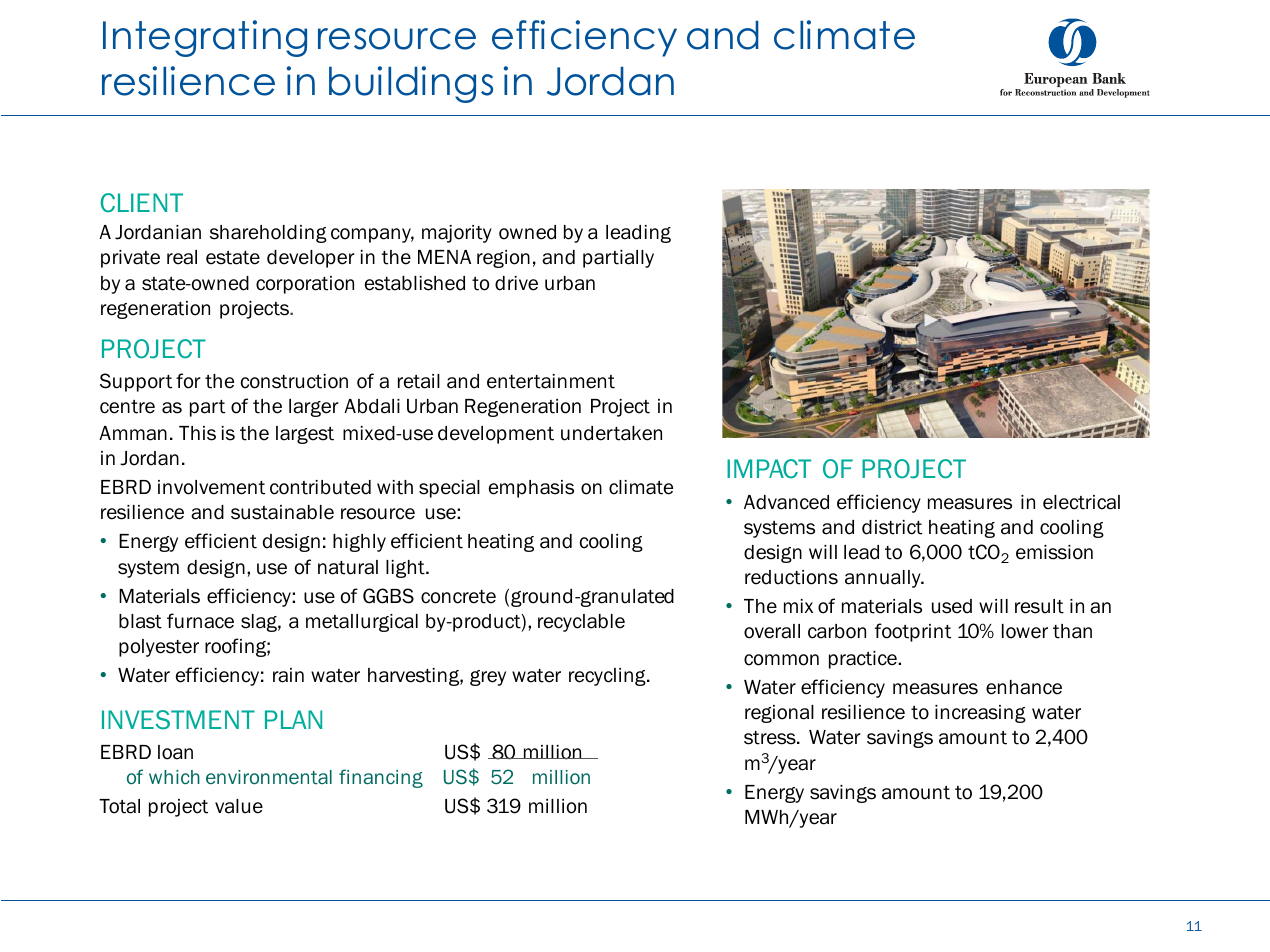  What do you see at coordinates (205, 38) in the image?
I see `Integrating` at bounding box center [205, 38].
